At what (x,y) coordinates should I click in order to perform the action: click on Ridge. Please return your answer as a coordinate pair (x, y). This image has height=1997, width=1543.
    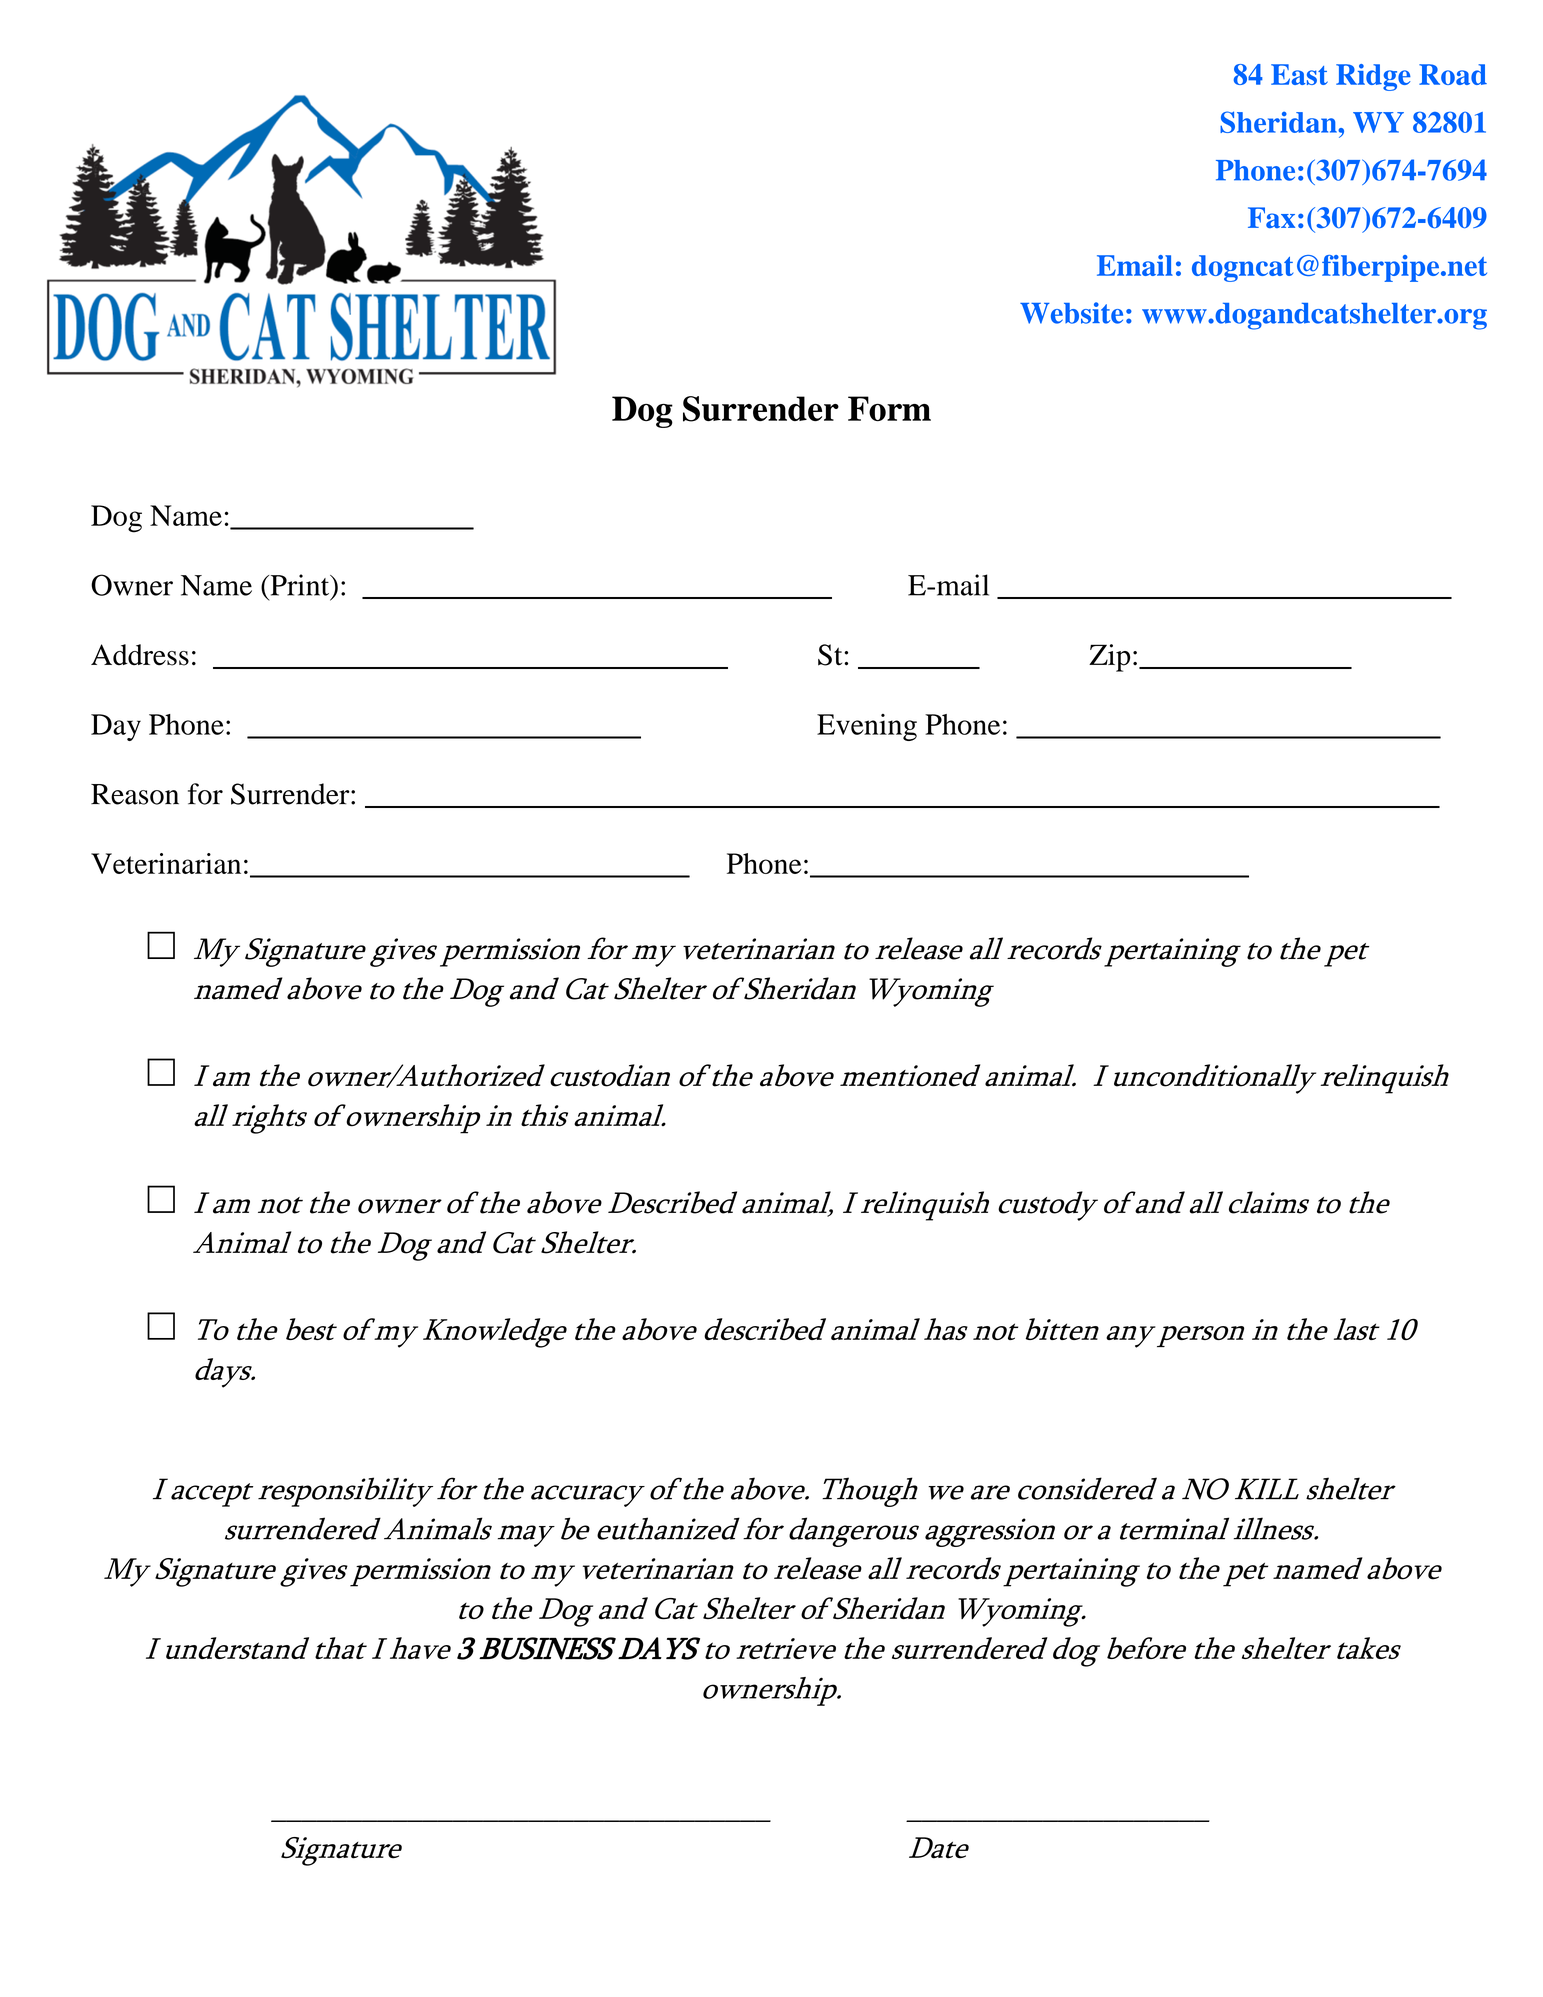
    Looking at the image, I should click on (1373, 77).
